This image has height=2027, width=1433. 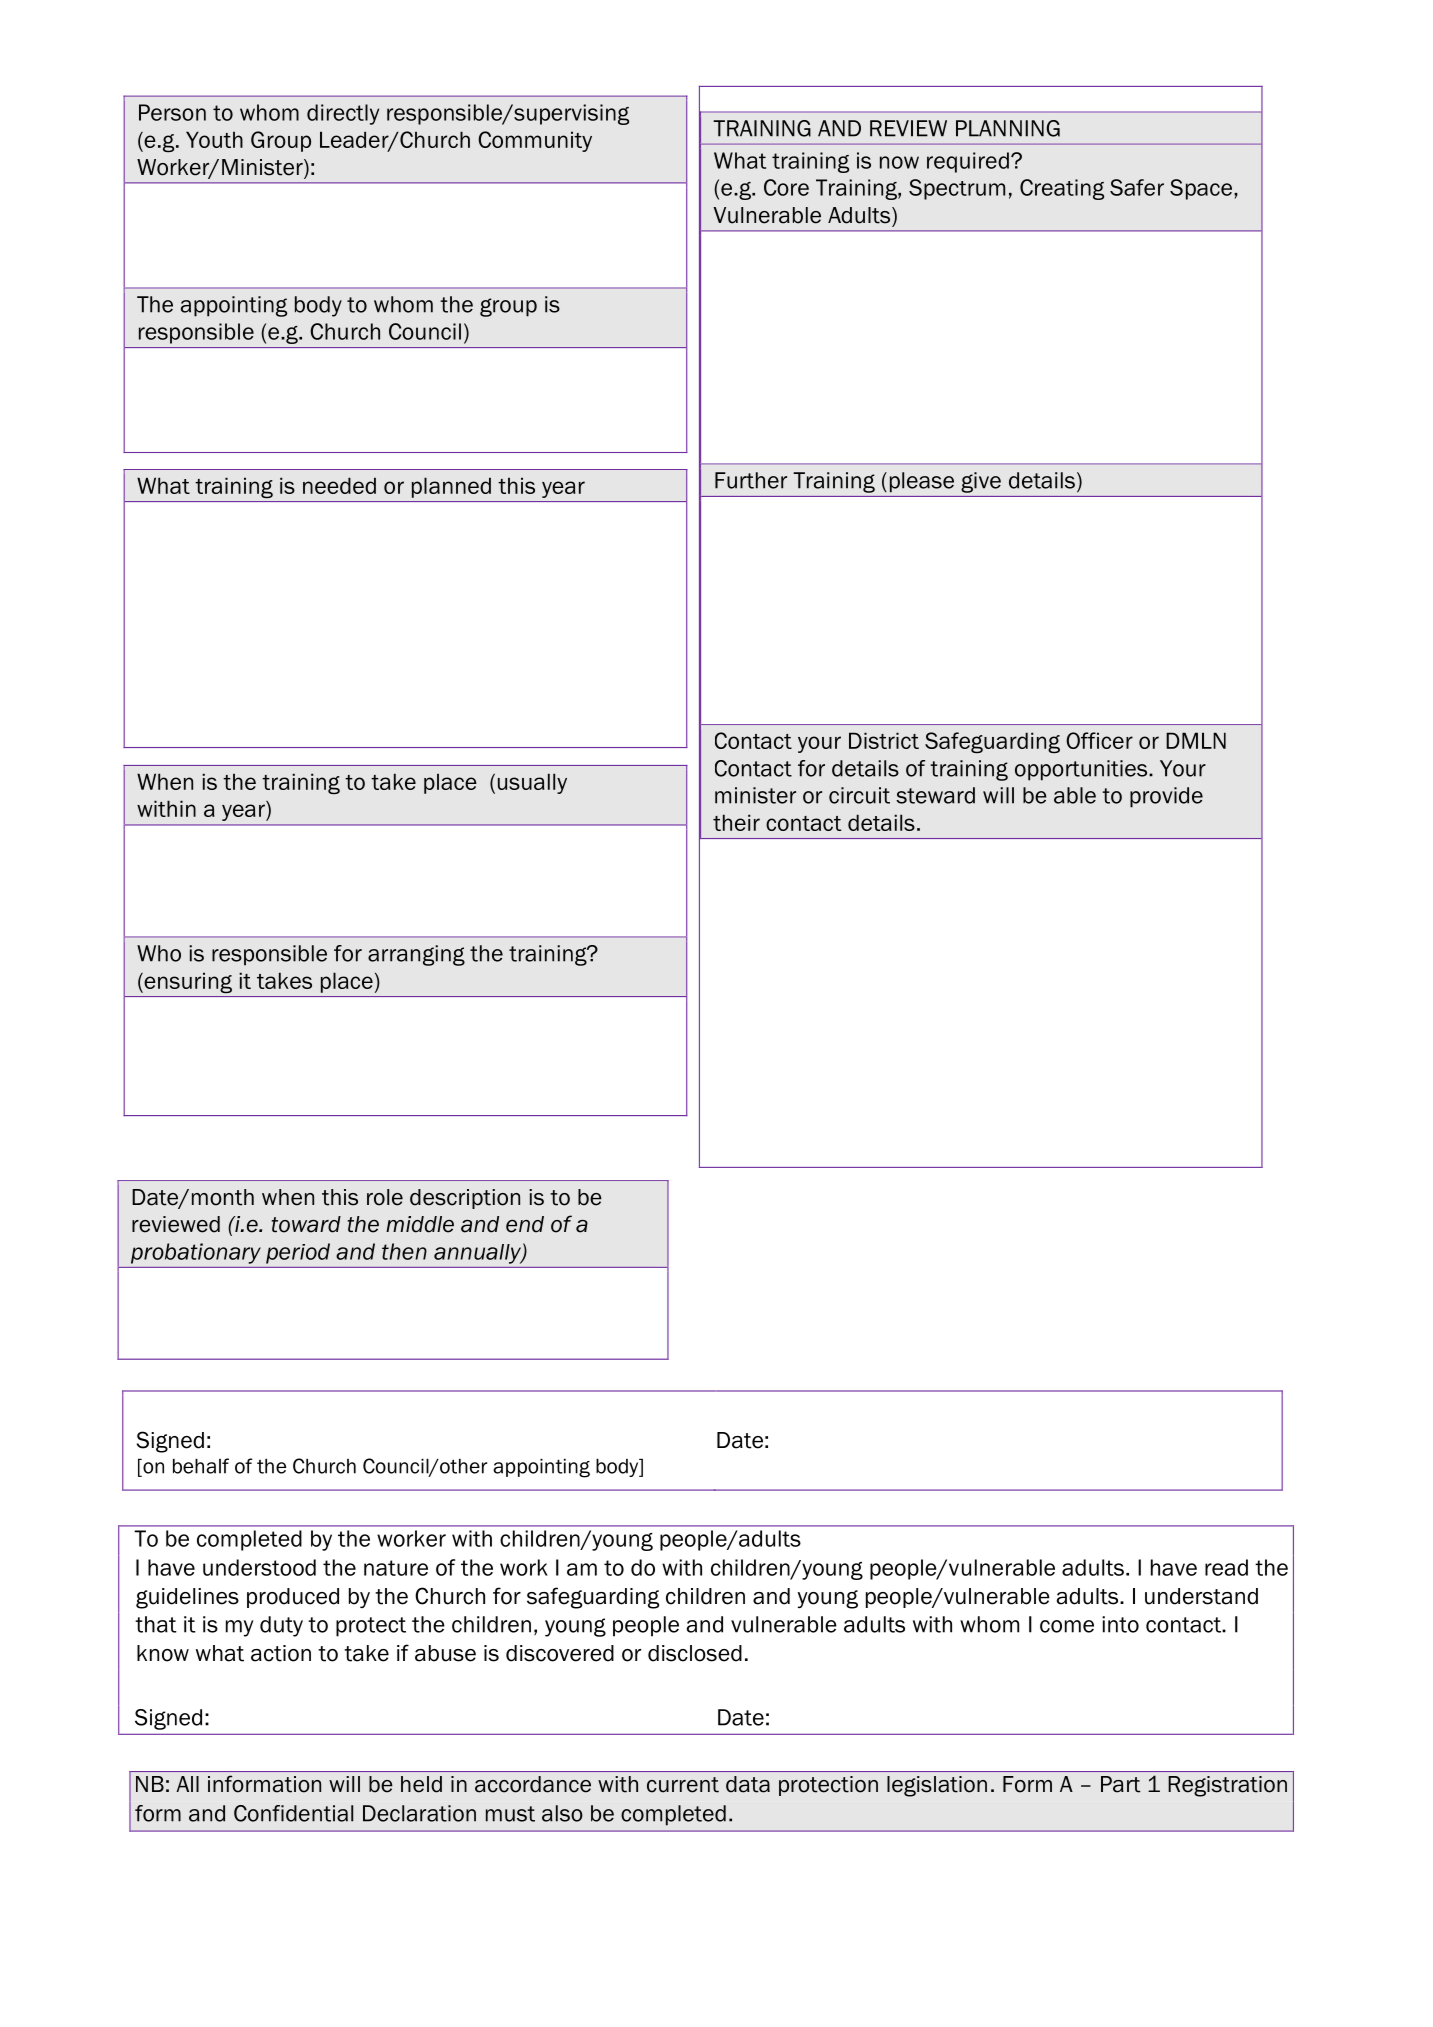 What do you see at coordinates (339, 485) in the image?
I see `needed` at bounding box center [339, 485].
